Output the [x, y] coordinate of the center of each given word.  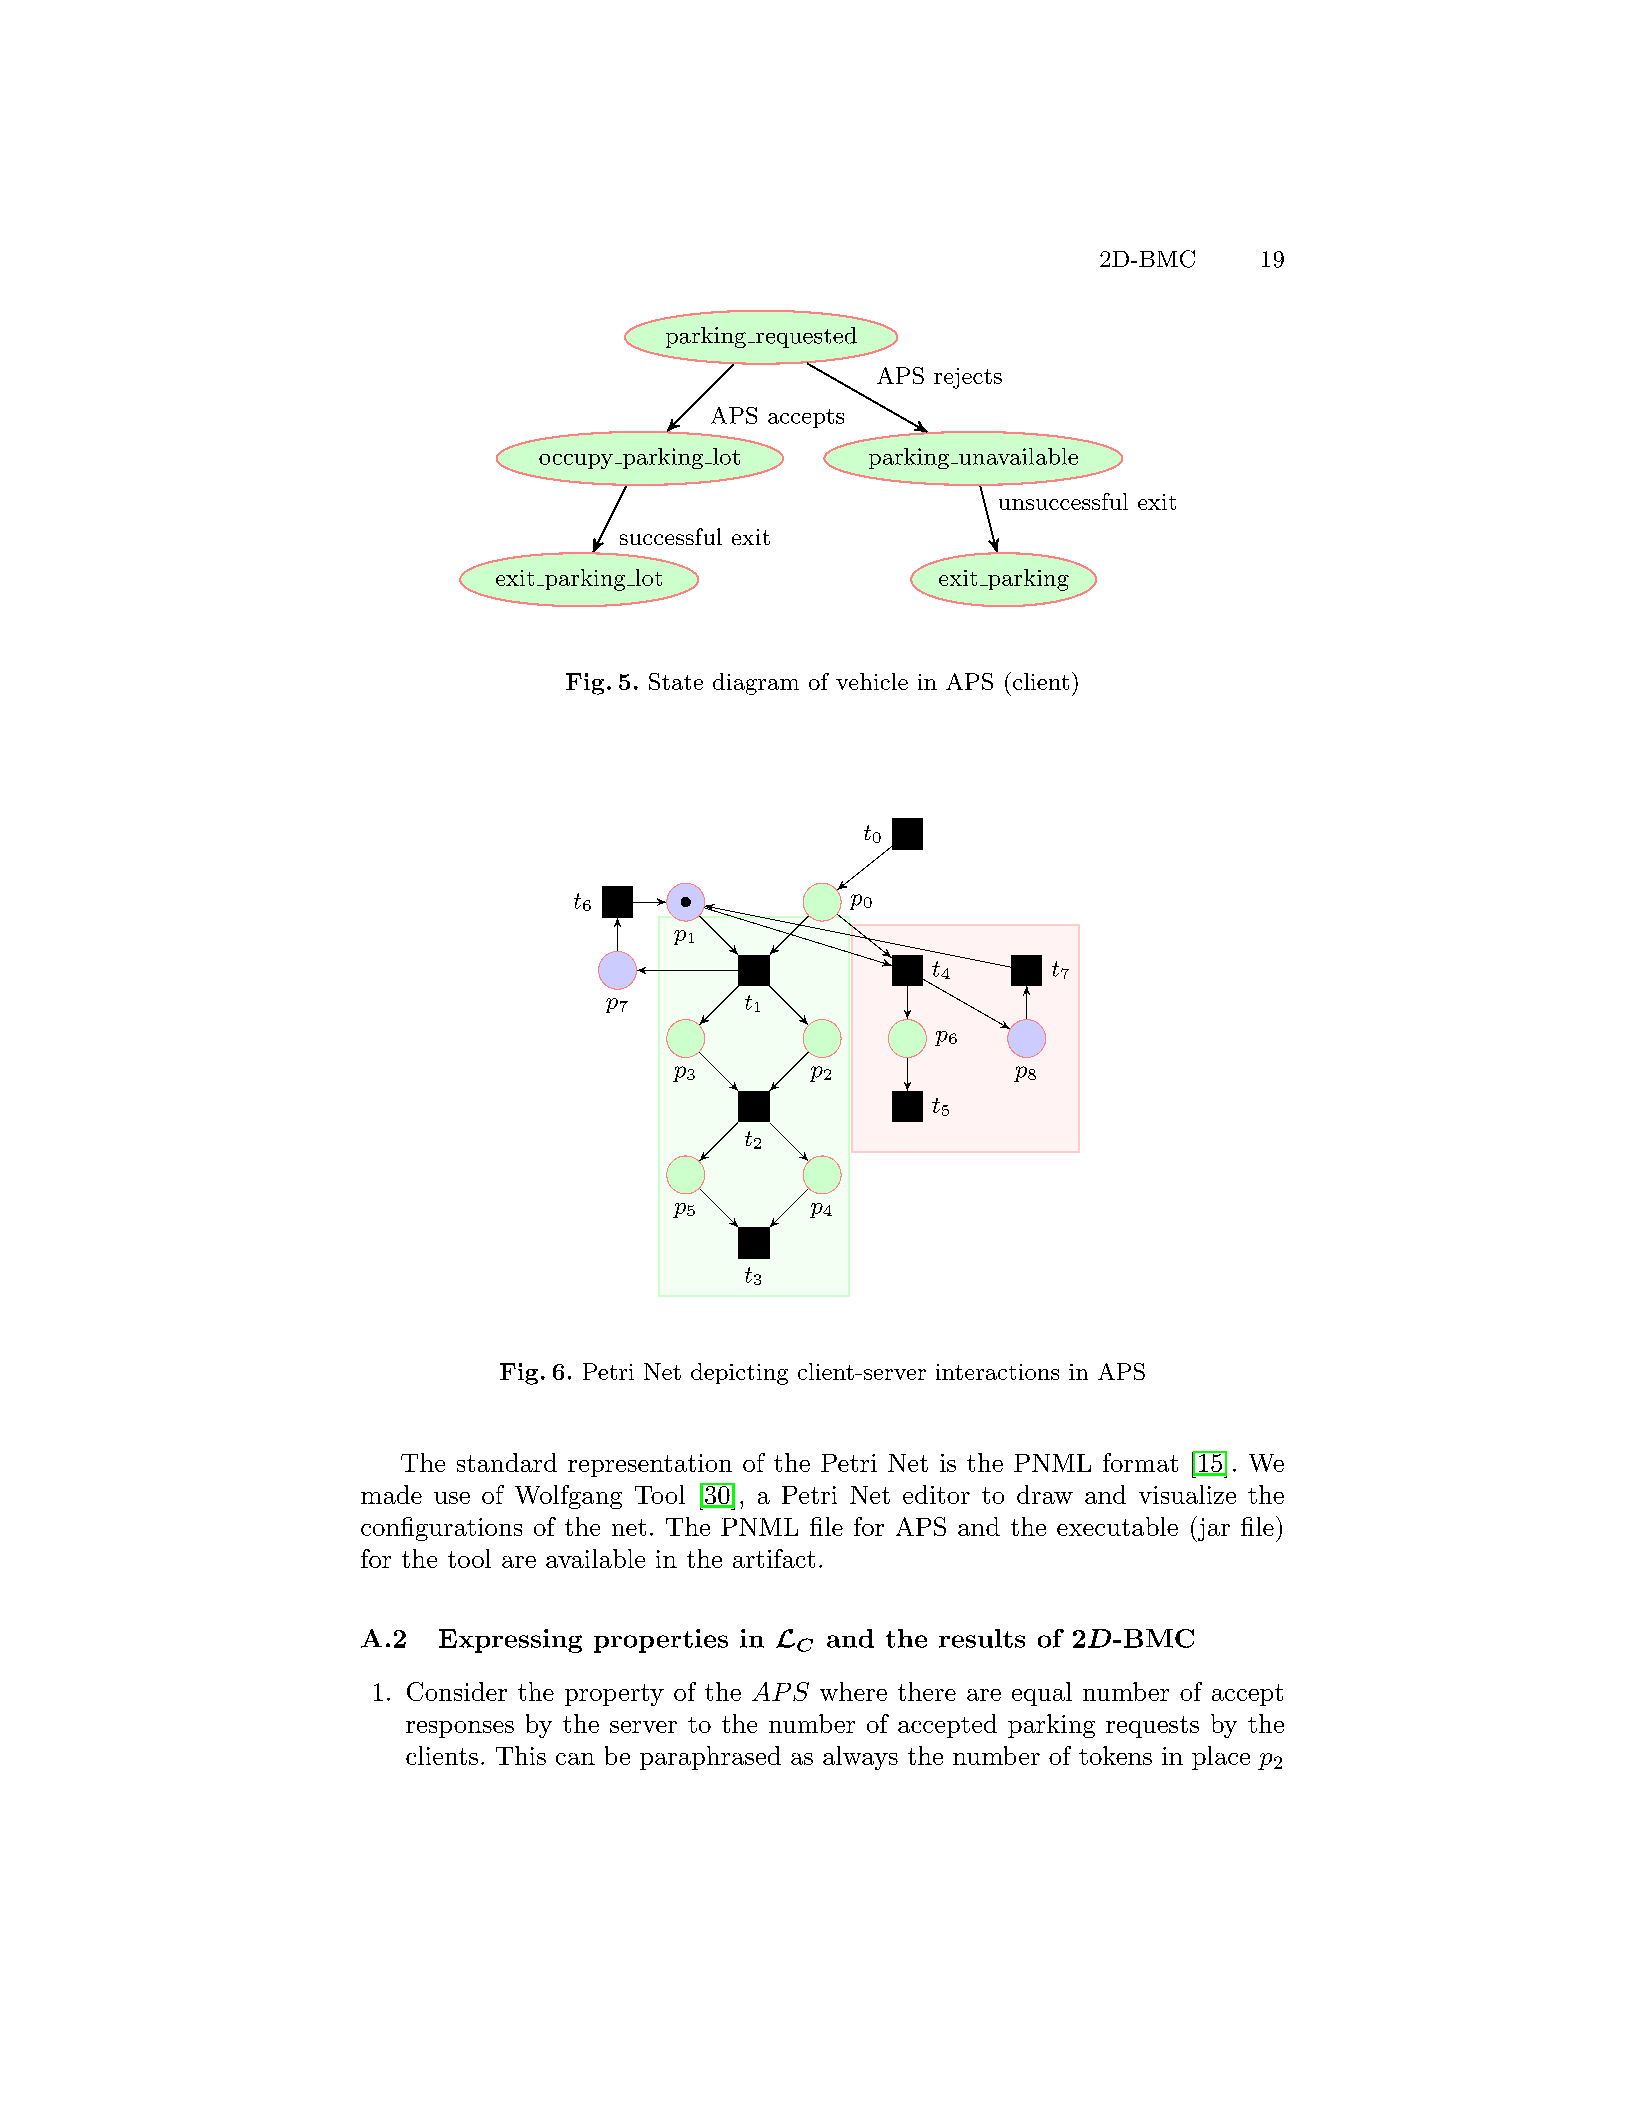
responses [460, 1729]
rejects [968, 378]
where [853, 1691]
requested [805, 337]
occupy [576, 461]
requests [1152, 1727]
